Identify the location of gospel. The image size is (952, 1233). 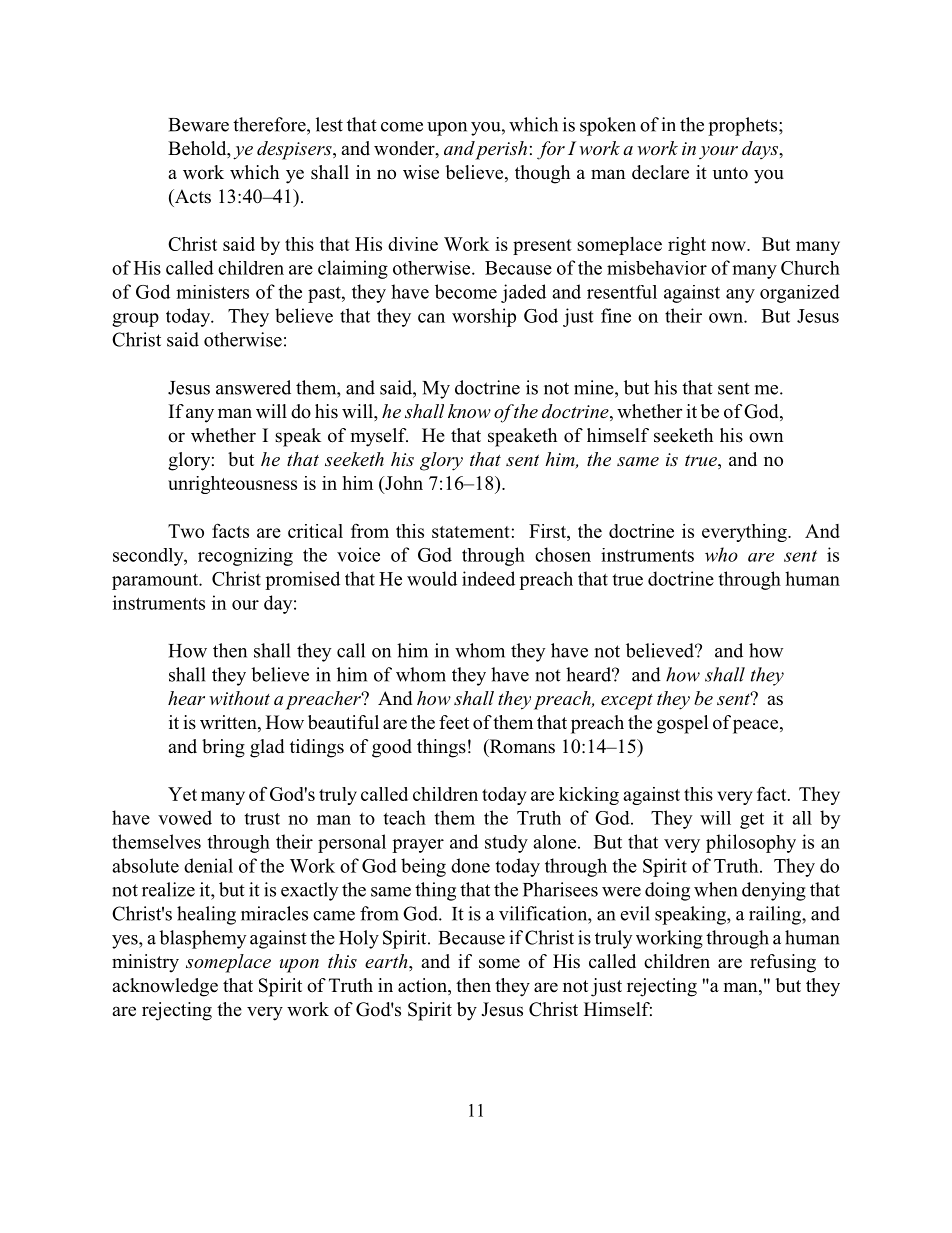
(682, 724).
